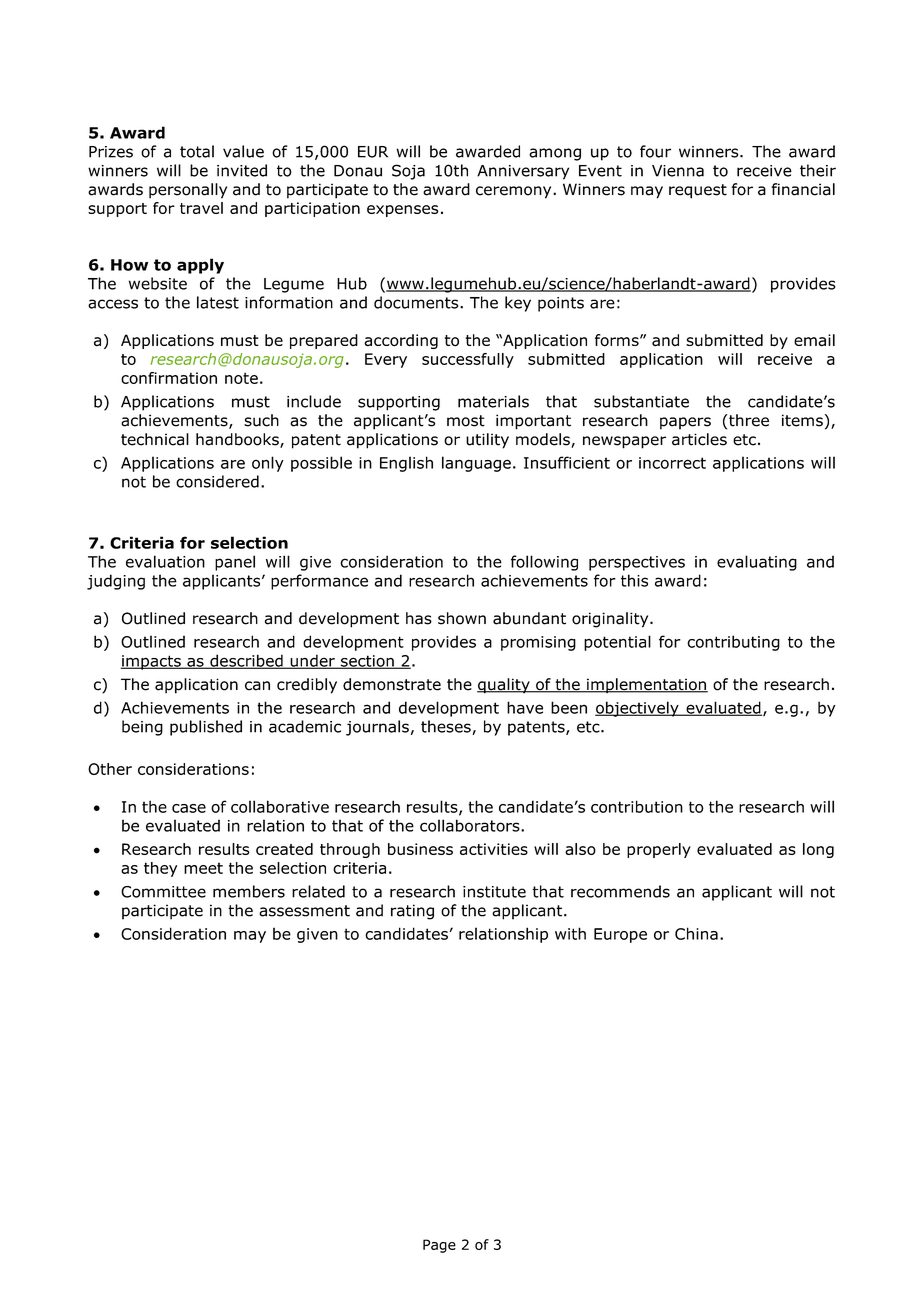 The image size is (924, 1307). Describe the element at coordinates (733, 643) in the image. I see `contributing` at that location.
